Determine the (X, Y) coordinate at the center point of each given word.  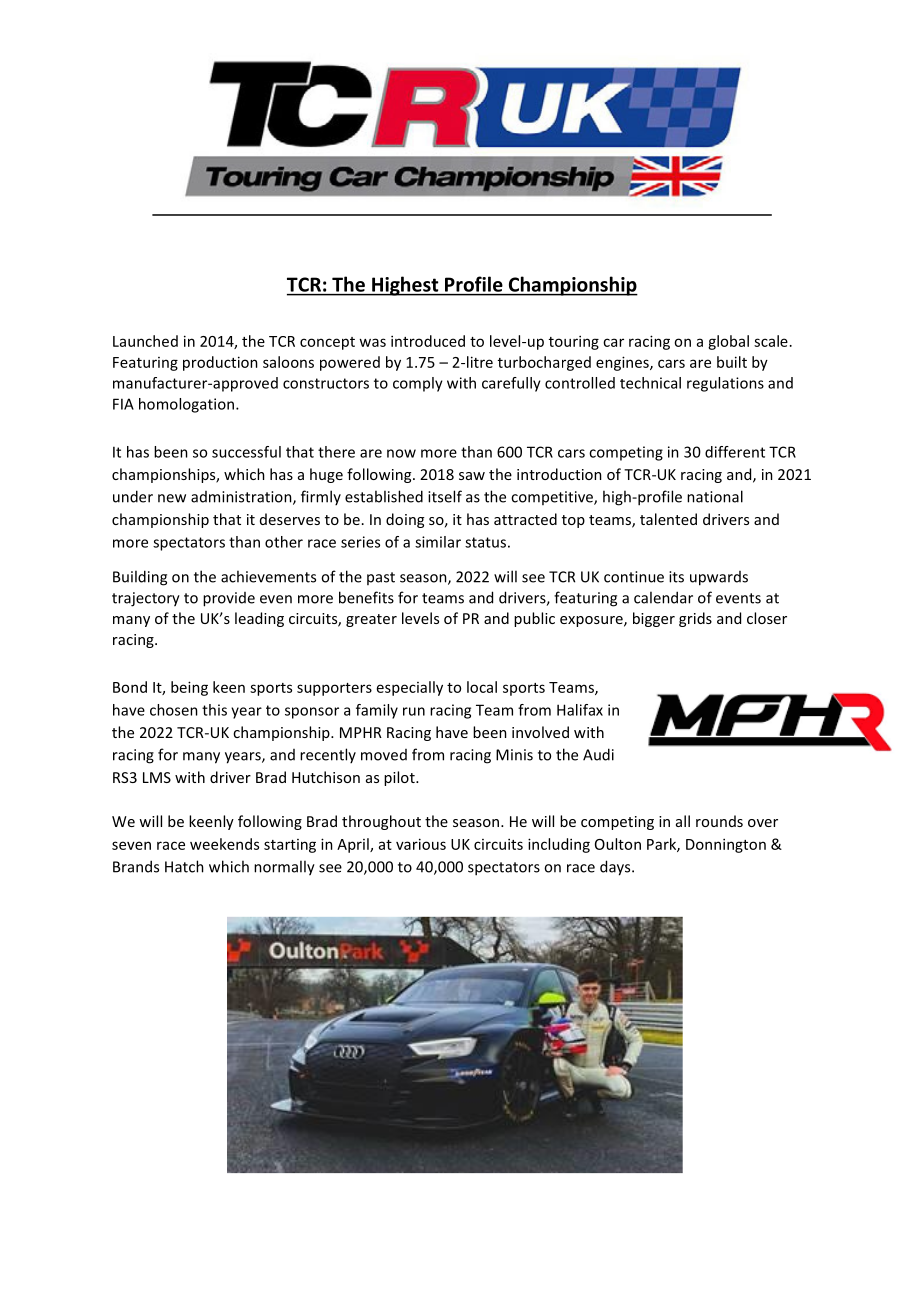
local (482, 687)
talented (668, 519)
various (421, 844)
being (189, 688)
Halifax (580, 710)
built (732, 362)
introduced (428, 341)
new (172, 498)
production (220, 363)
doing (405, 520)
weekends (224, 844)
